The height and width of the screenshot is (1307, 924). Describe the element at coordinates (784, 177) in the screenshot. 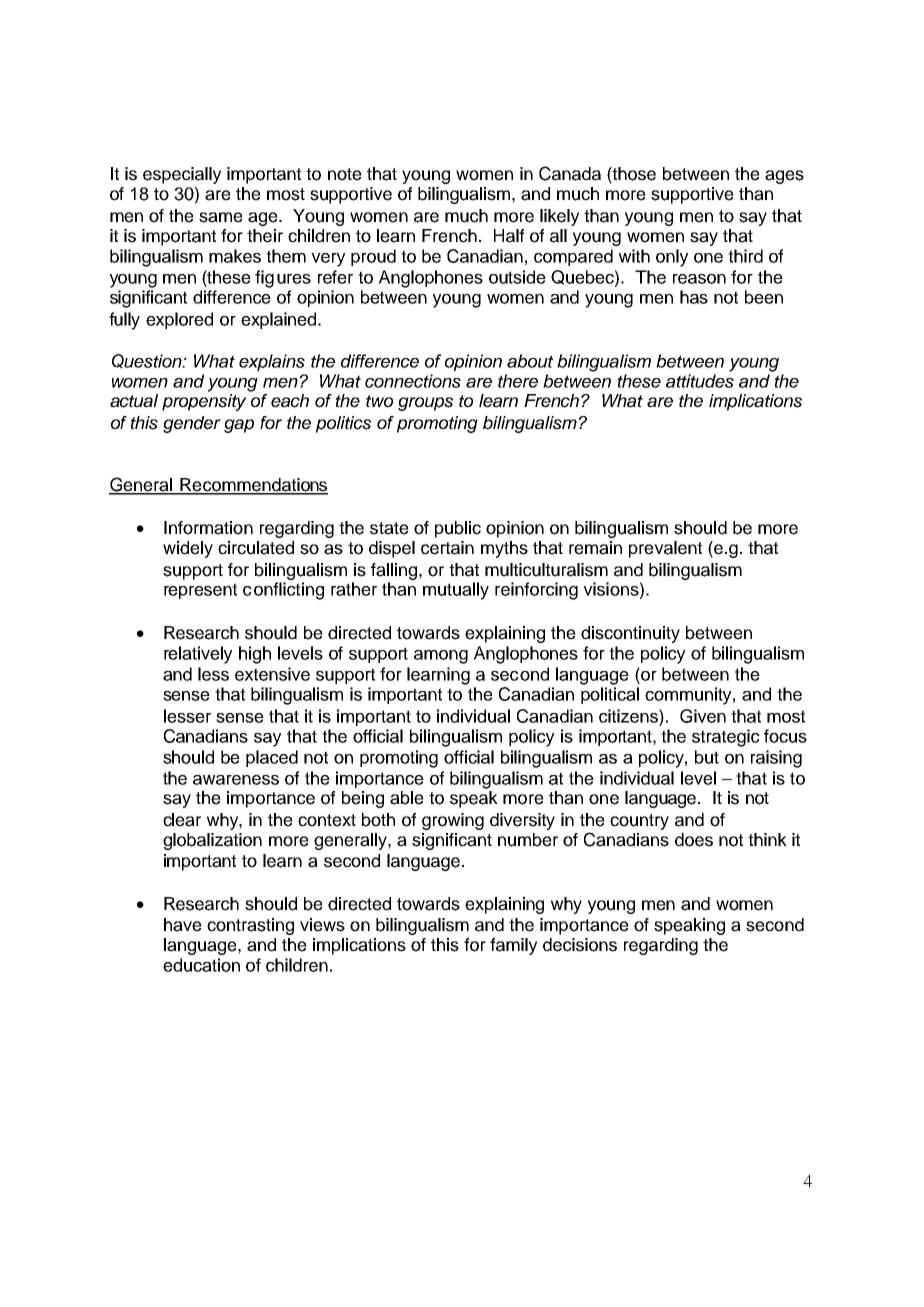

I see `ages` at that location.
